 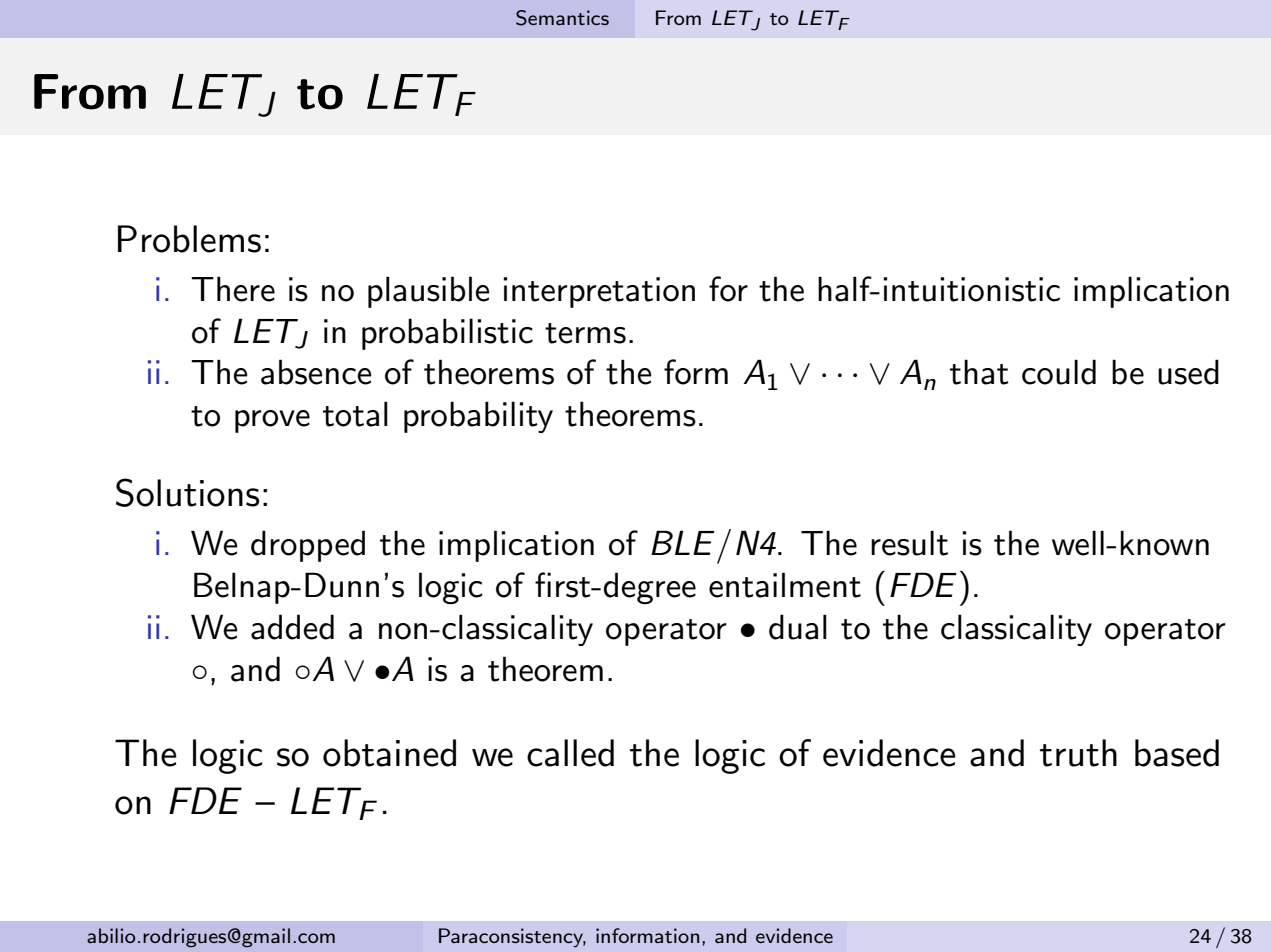 I want to click on called, so click(x=570, y=753).
